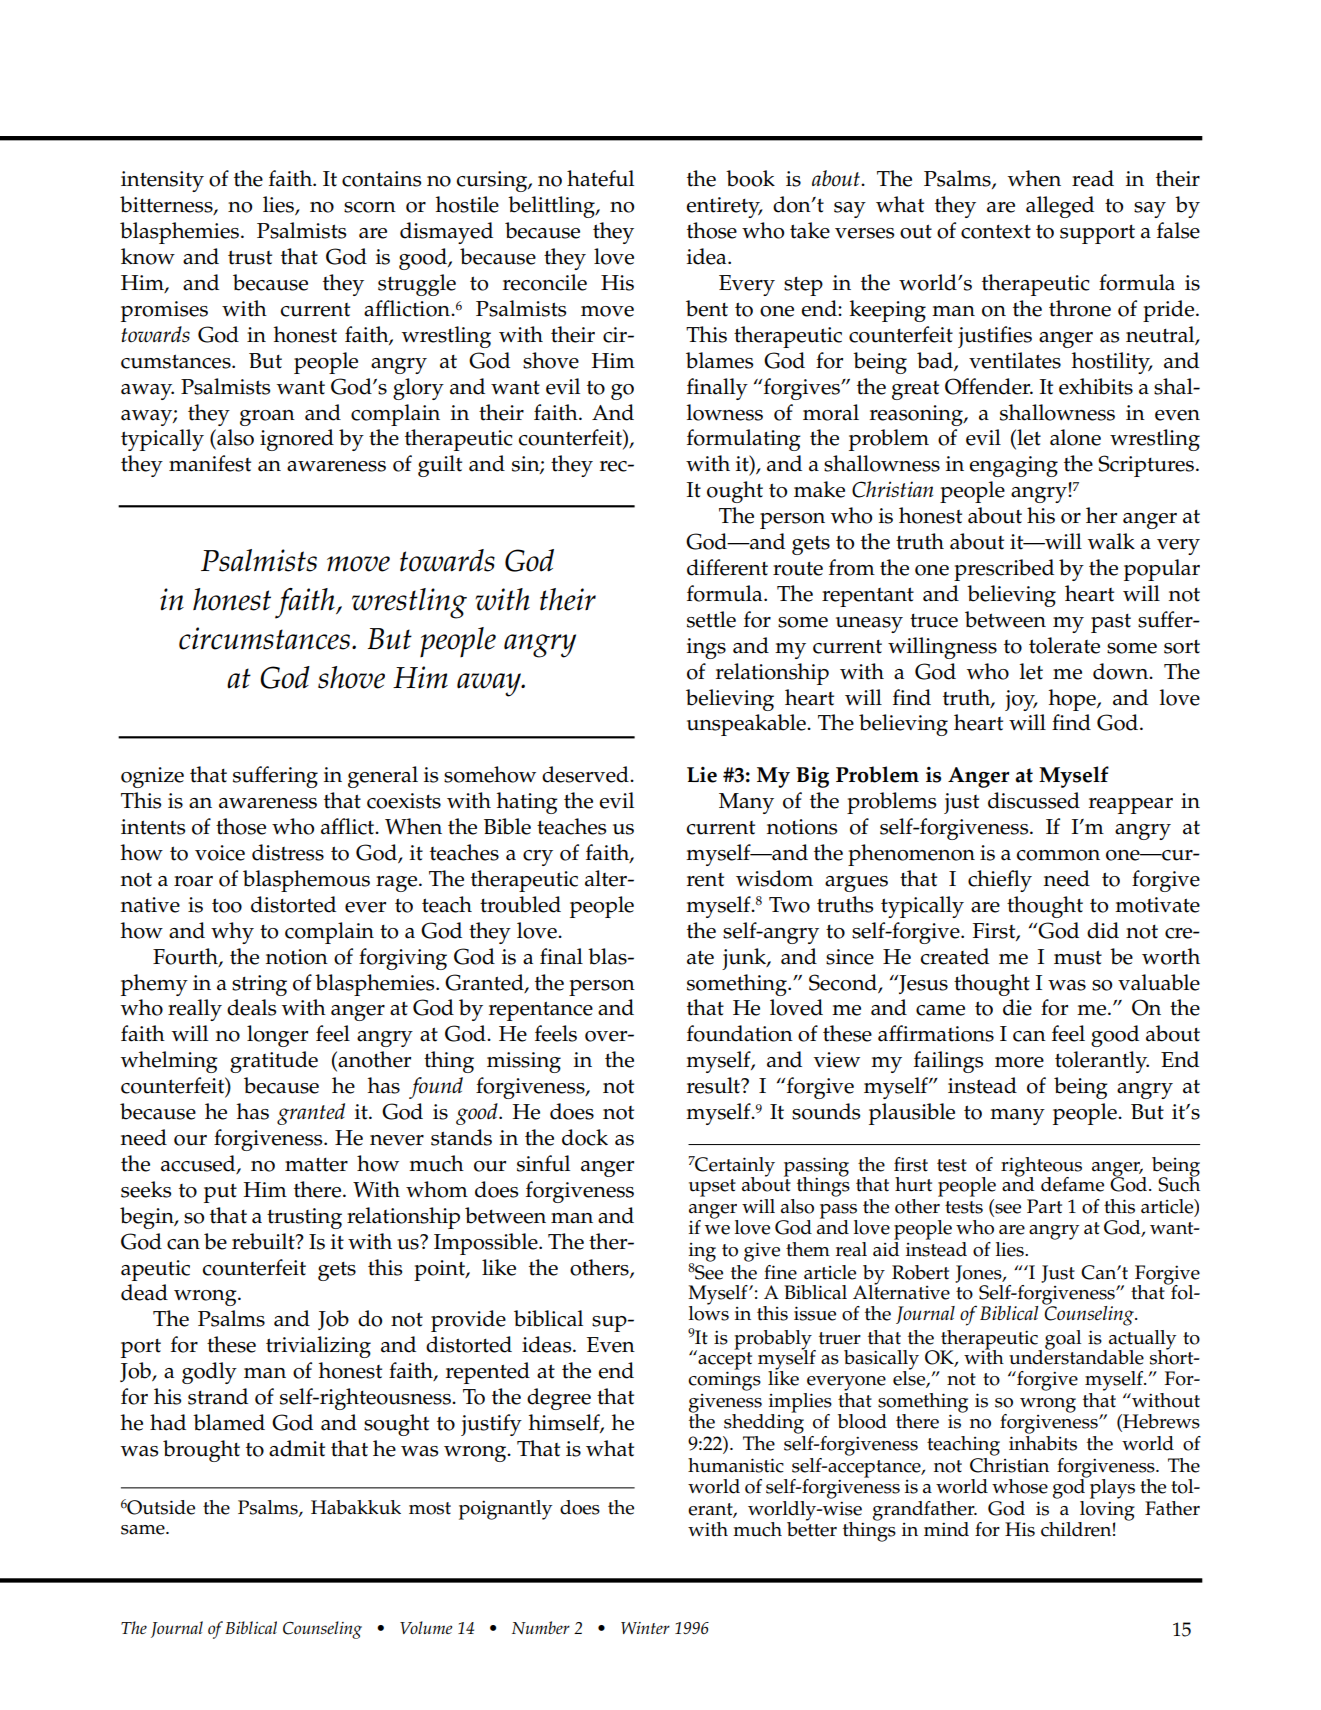  I want to click on hope, so click(1073, 700).
